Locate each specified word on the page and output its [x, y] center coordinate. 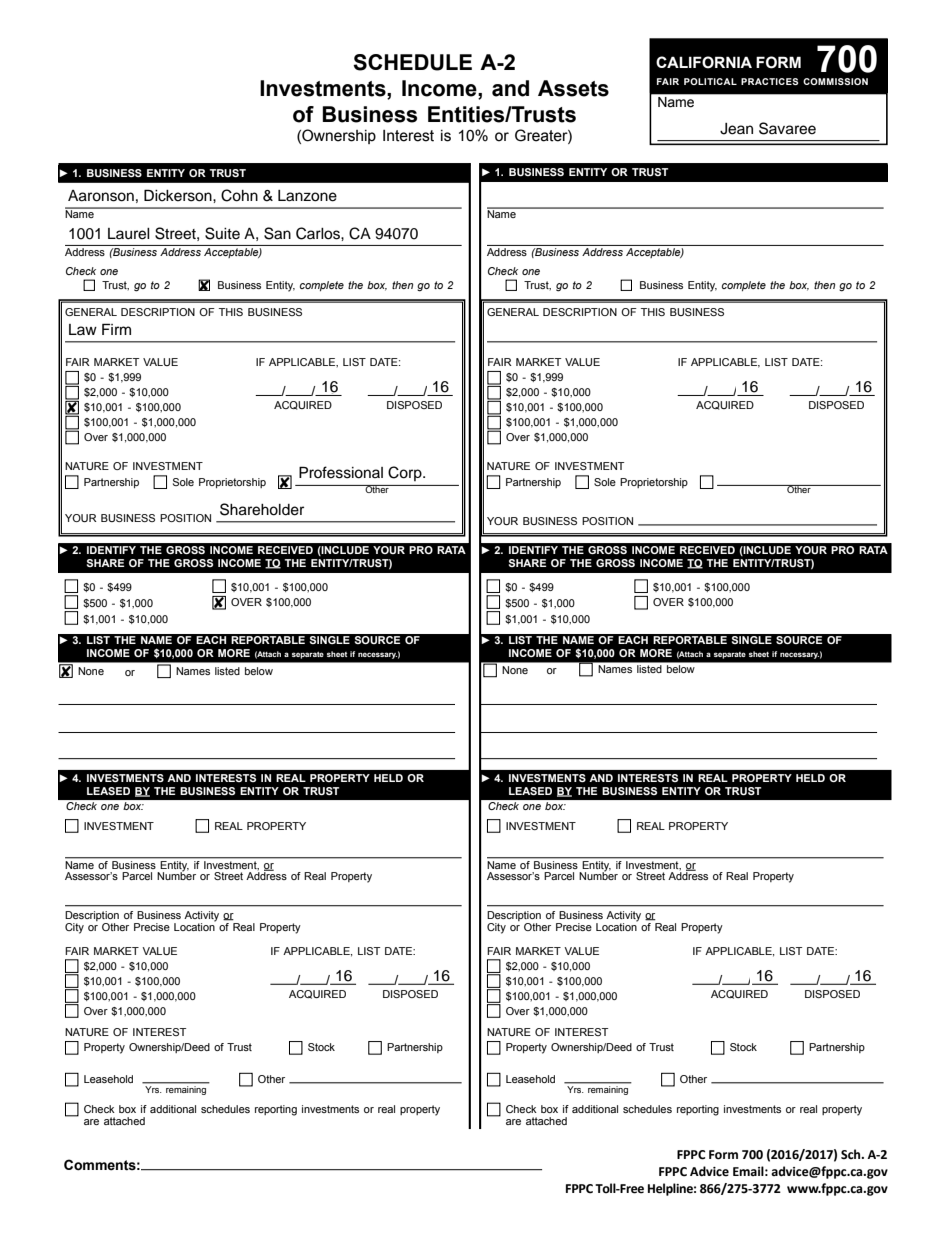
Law [83, 329]
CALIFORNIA [704, 62]
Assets [573, 88]
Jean [736, 129]
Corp [406, 473]
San [277, 233]
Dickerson [179, 195]
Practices [769, 81]
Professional [341, 472]
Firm [116, 329]
